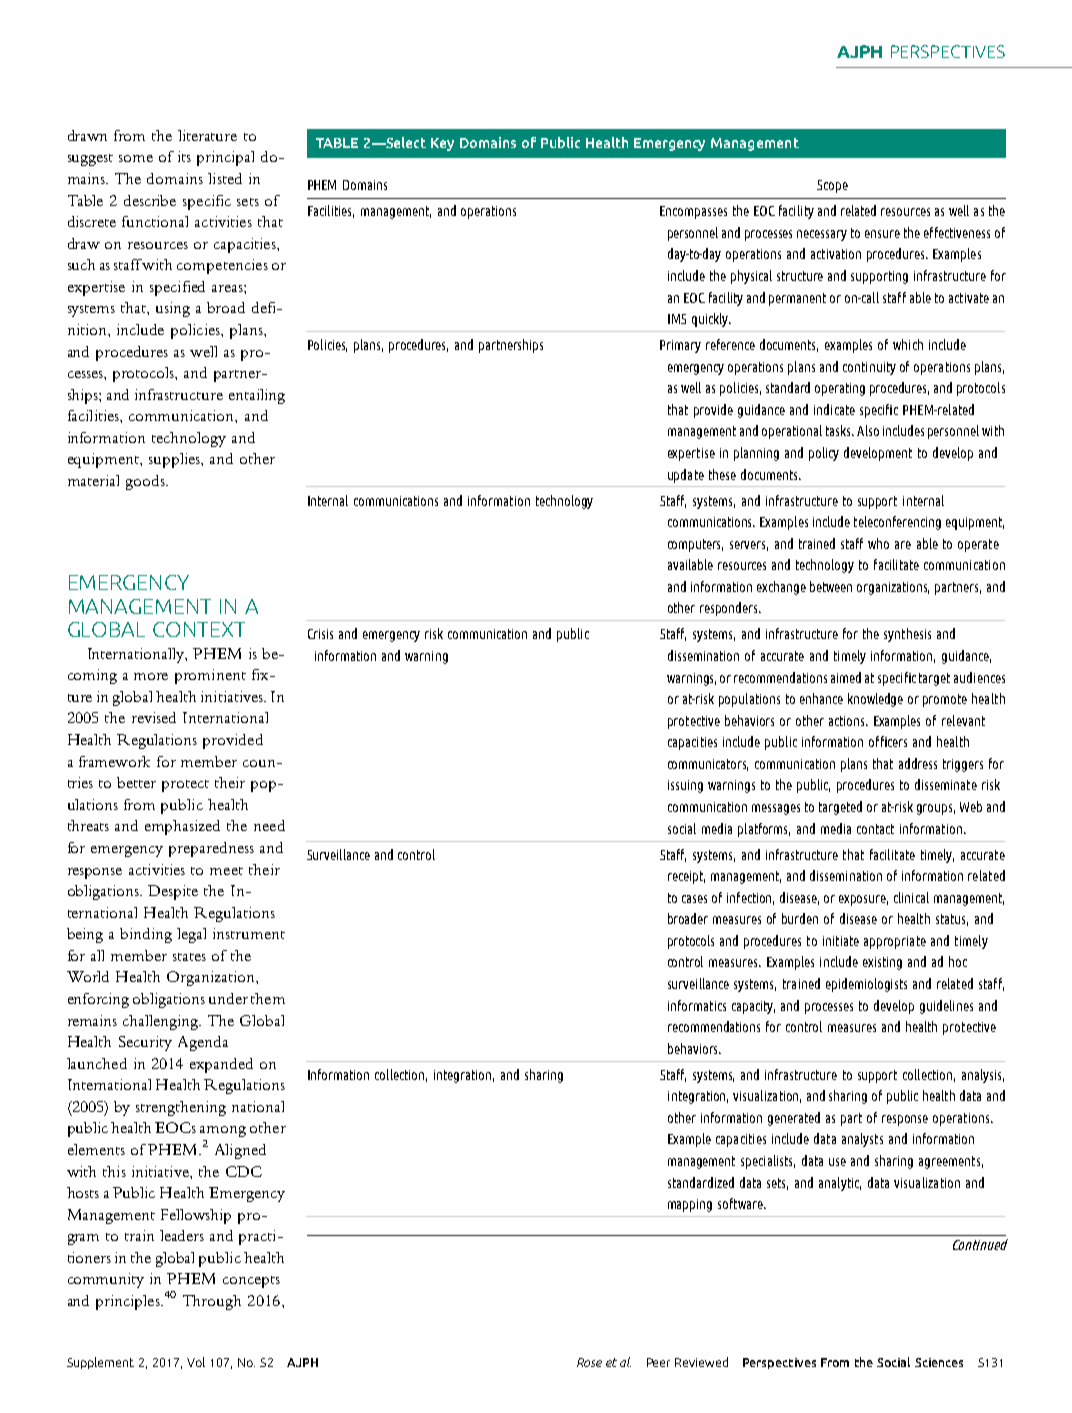 The image size is (1072, 1413). I want to click on Through, so click(212, 1302).
